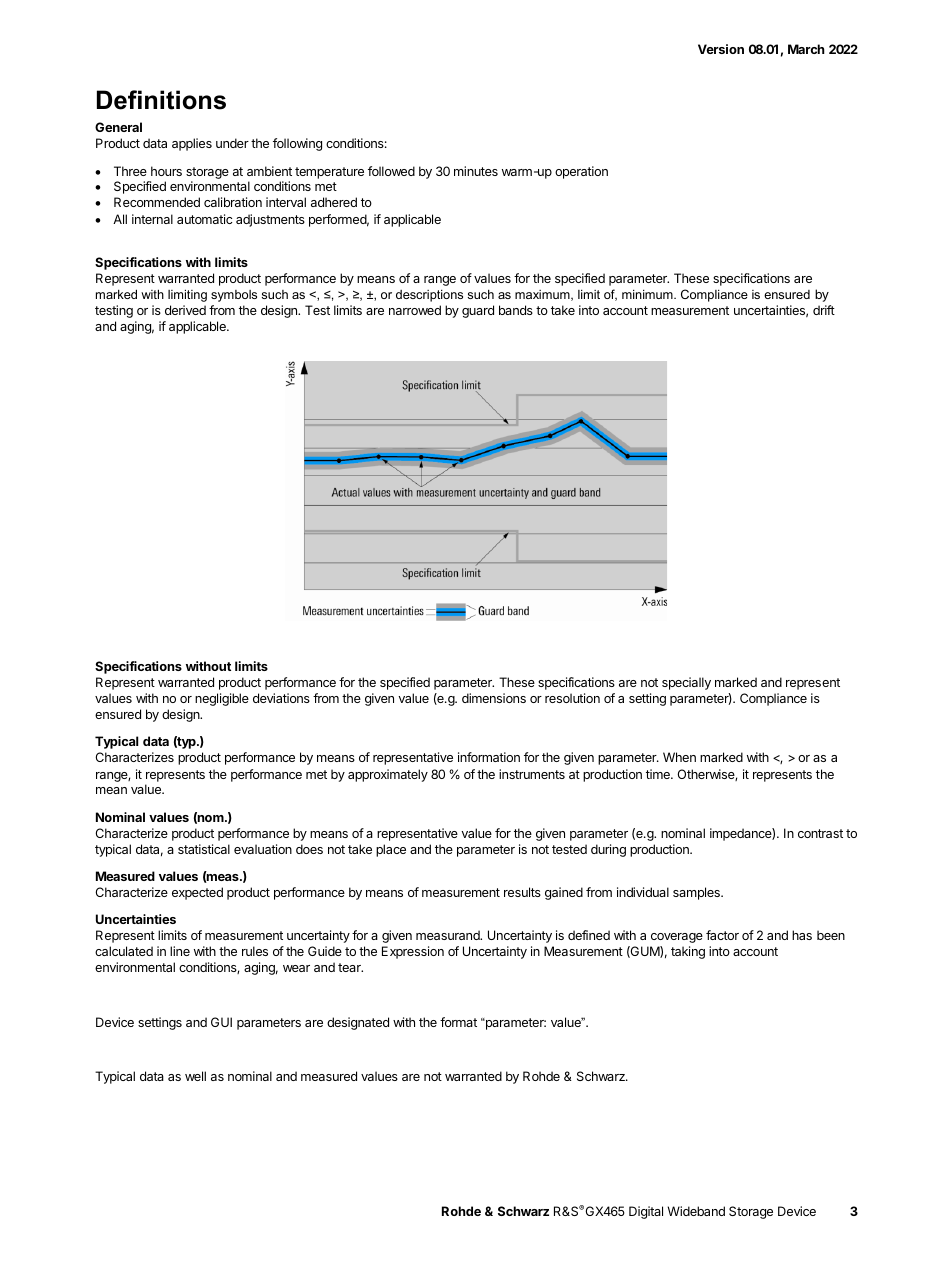  What do you see at coordinates (721, 49) in the page?
I see `Version` at bounding box center [721, 49].
